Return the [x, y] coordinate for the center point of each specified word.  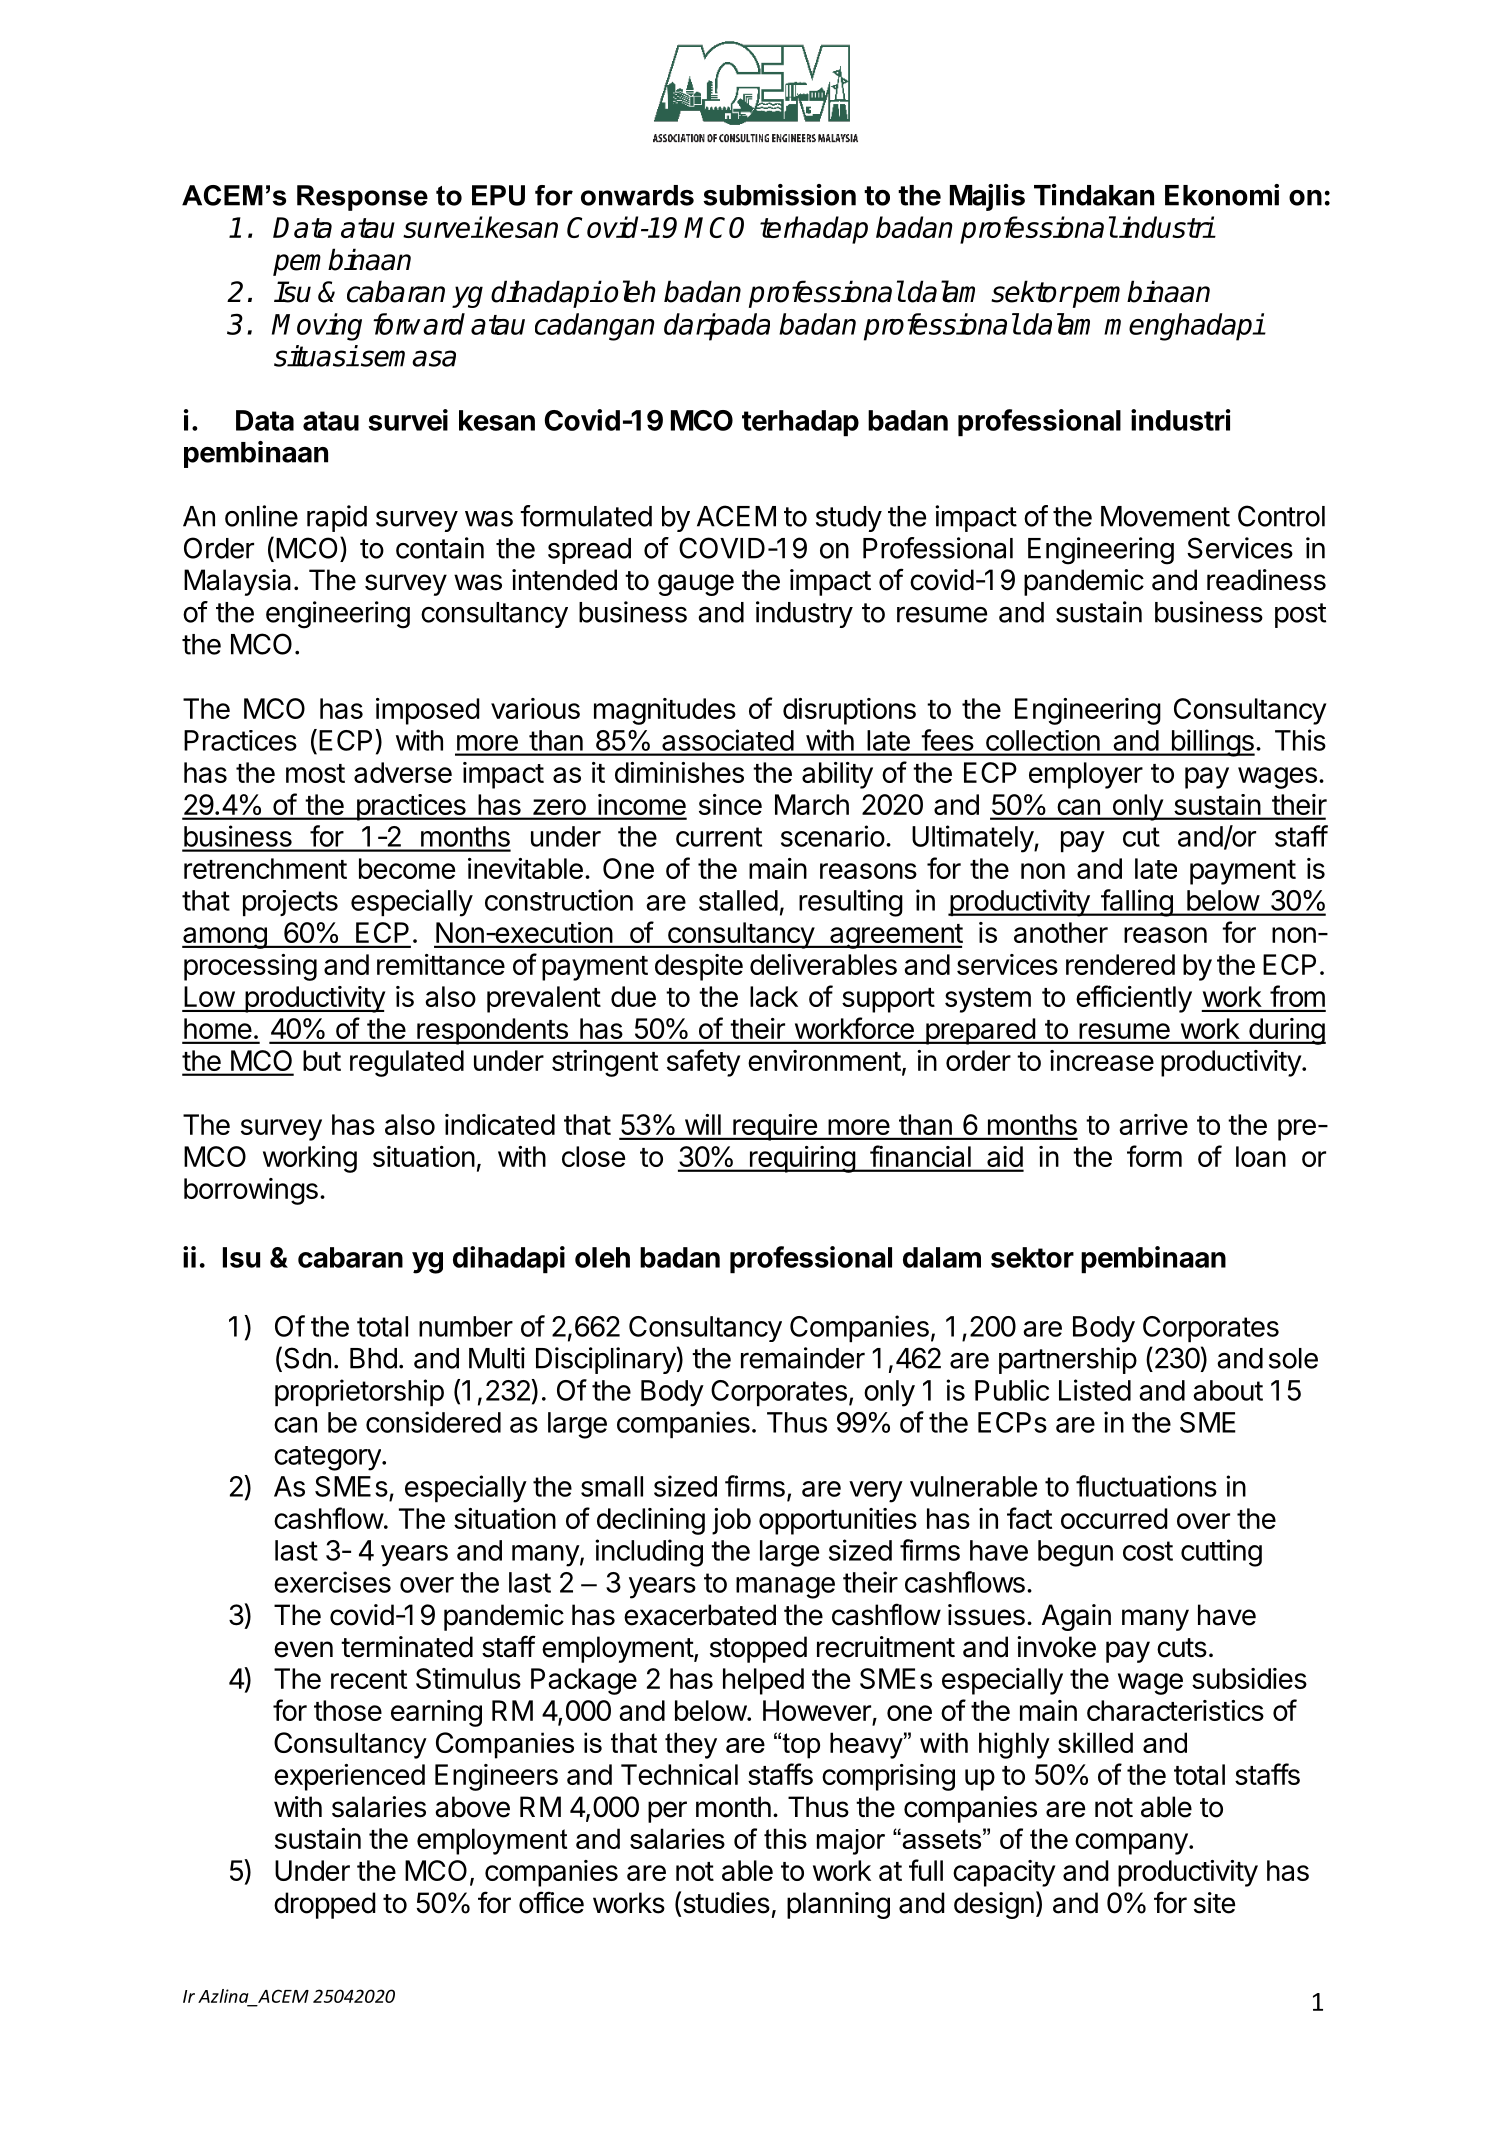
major [851, 1842]
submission [779, 195]
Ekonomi [1222, 195]
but [322, 1060]
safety [703, 1063]
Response [362, 198]
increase [1102, 1060]
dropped [325, 1905]
